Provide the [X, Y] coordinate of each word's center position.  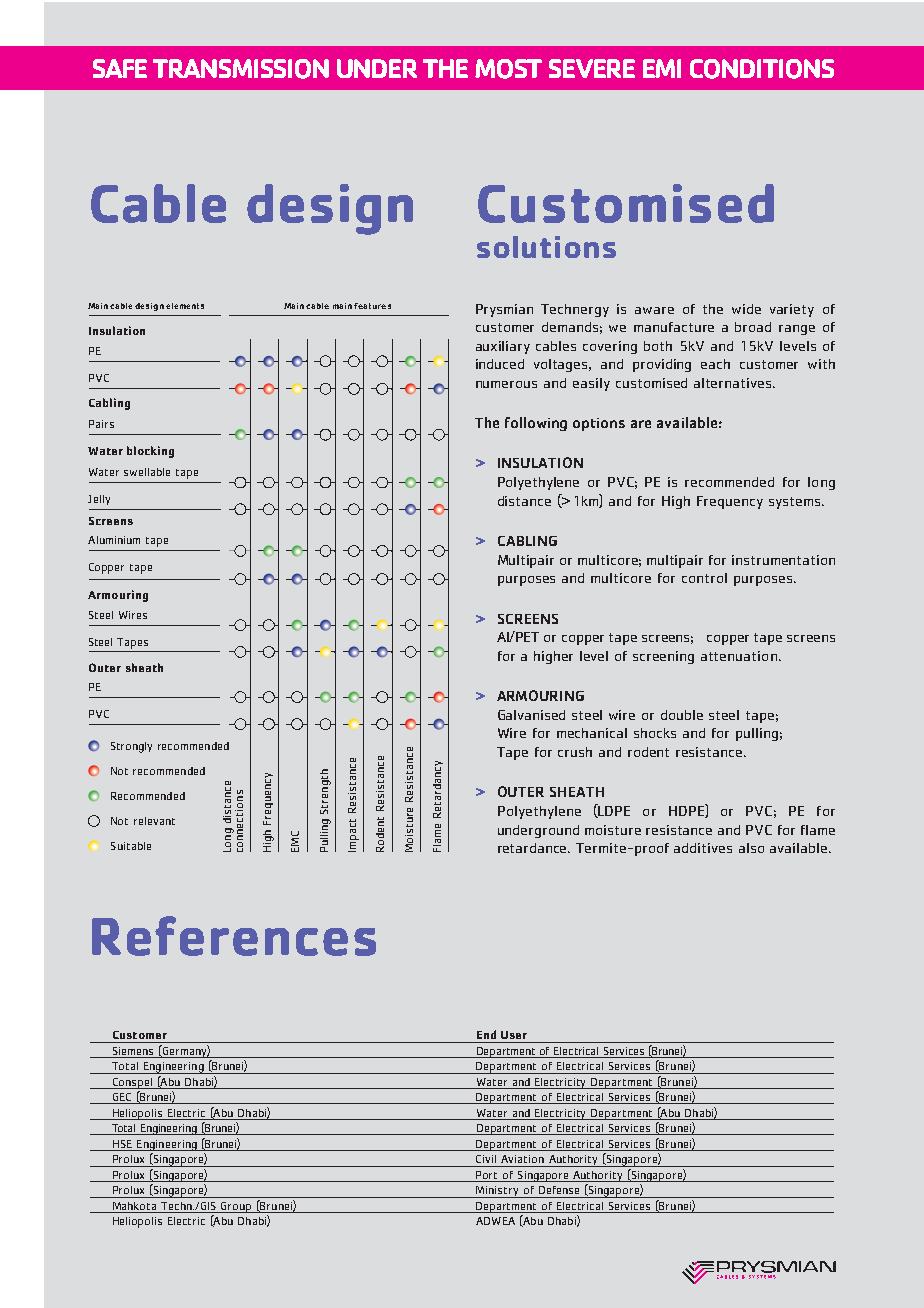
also [751, 848]
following [536, 424]
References [234, 936]
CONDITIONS [762, 69]
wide [746, 309]
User [514, 1035]
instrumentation [783, 560]
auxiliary [503, 347]
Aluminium [114, 540]
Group [236, 1207]
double [682, 715]
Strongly [131, 747]
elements [185, 306]
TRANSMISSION [241, 69]
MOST [508, 69]
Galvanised [531, 715]
